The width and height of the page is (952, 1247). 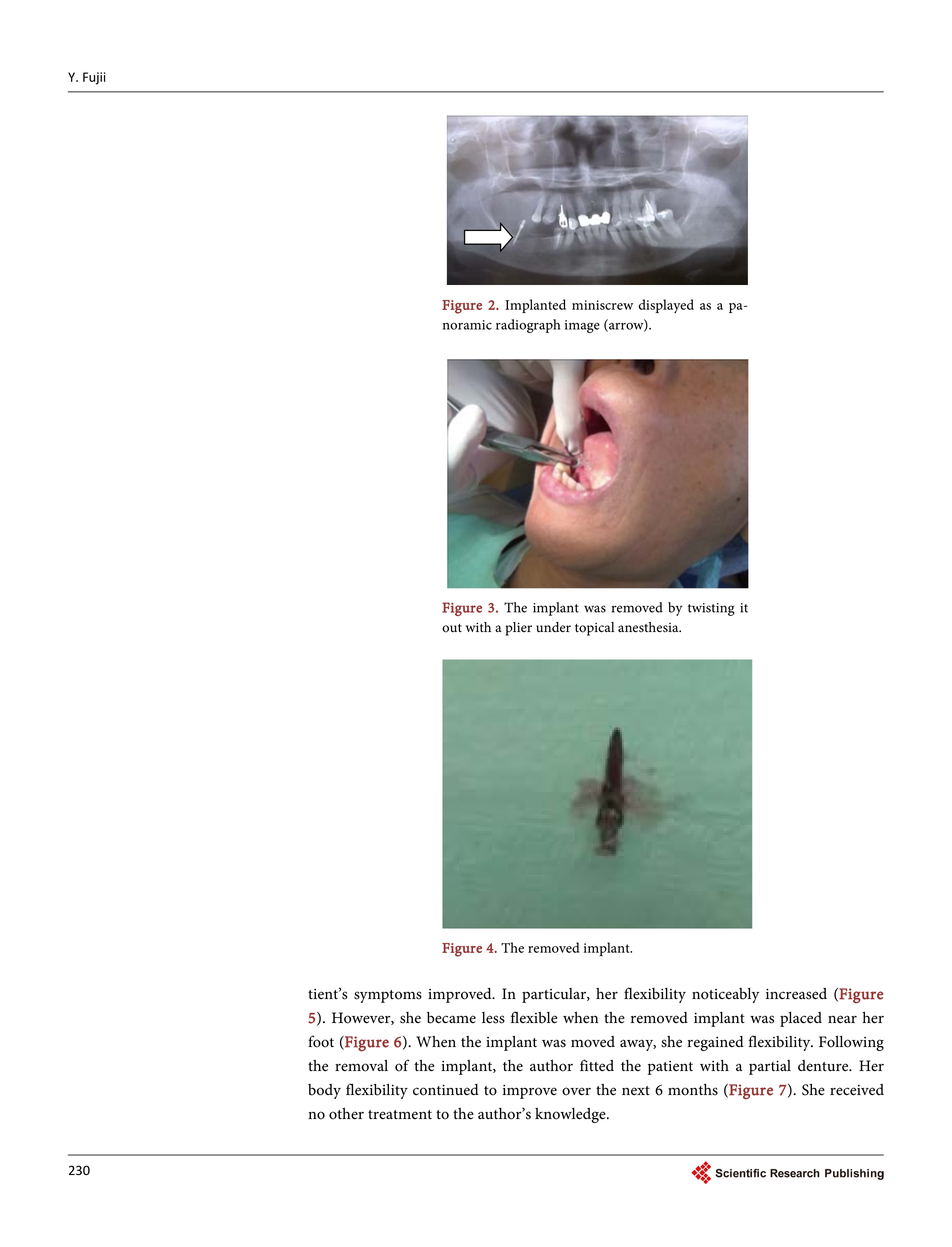 I want to click on symptoms, so click(x=388, y=996).
